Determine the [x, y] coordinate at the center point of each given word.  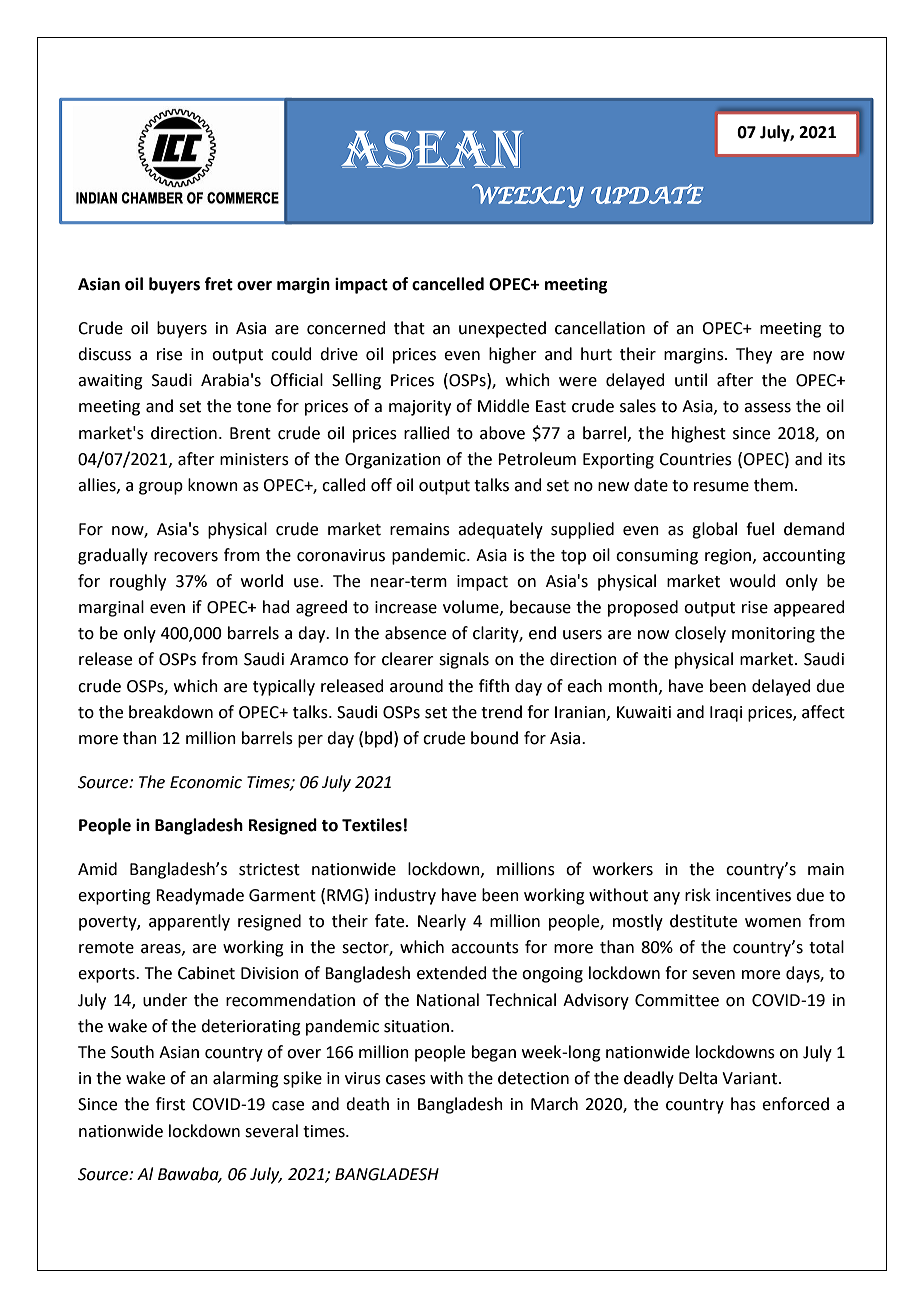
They [754, 355]
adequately [500, 530]
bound [494, 738]
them [773, 485]
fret [219, 284]
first [170, 1104]
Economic [206, 782]
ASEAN [432, 149]
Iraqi [726, 714]
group [161, 488]
